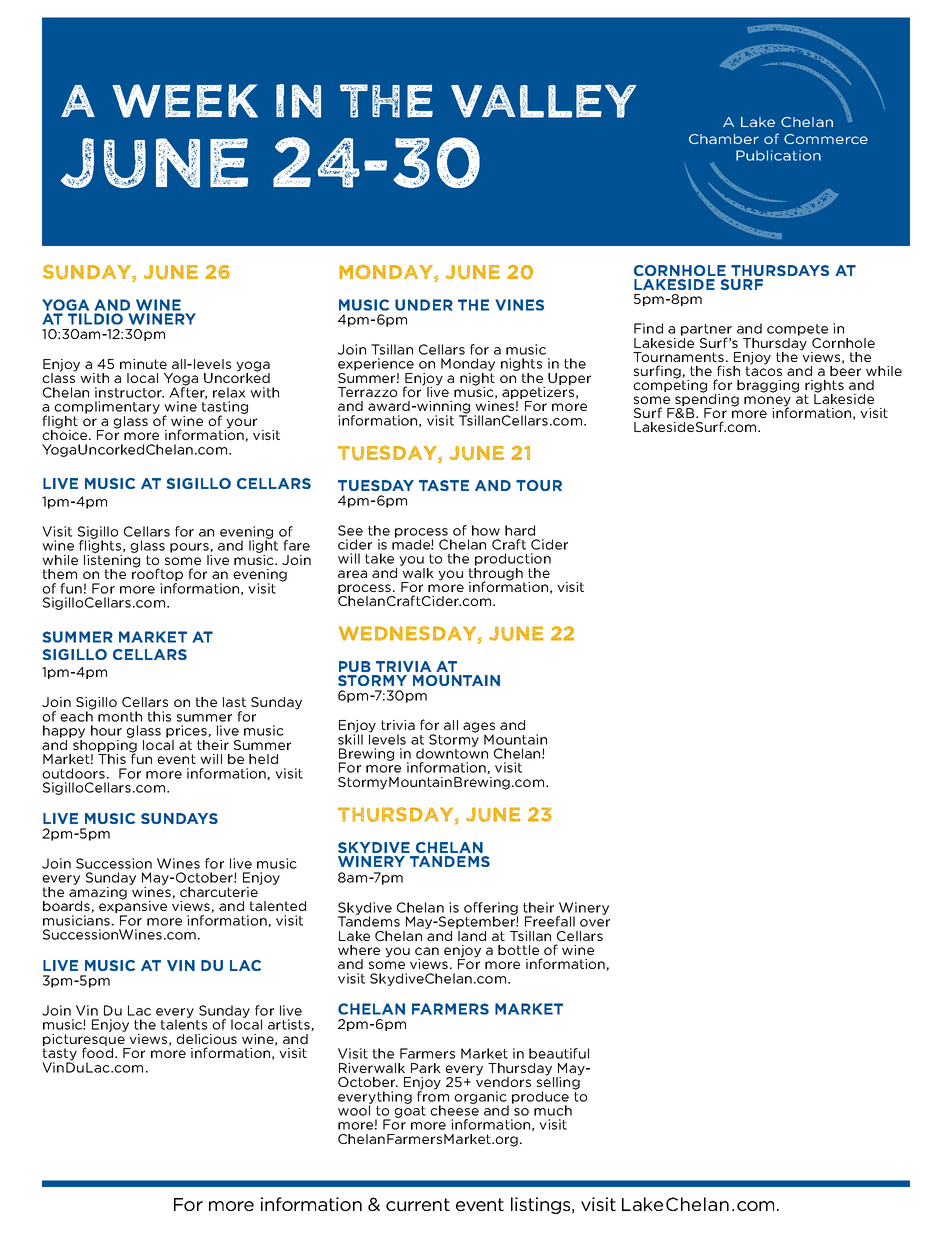 This screenshot has height=1233, width=952. Describe the element at coordinates (543, 101) in the screenshot. I see `VALLEY` at that location.
